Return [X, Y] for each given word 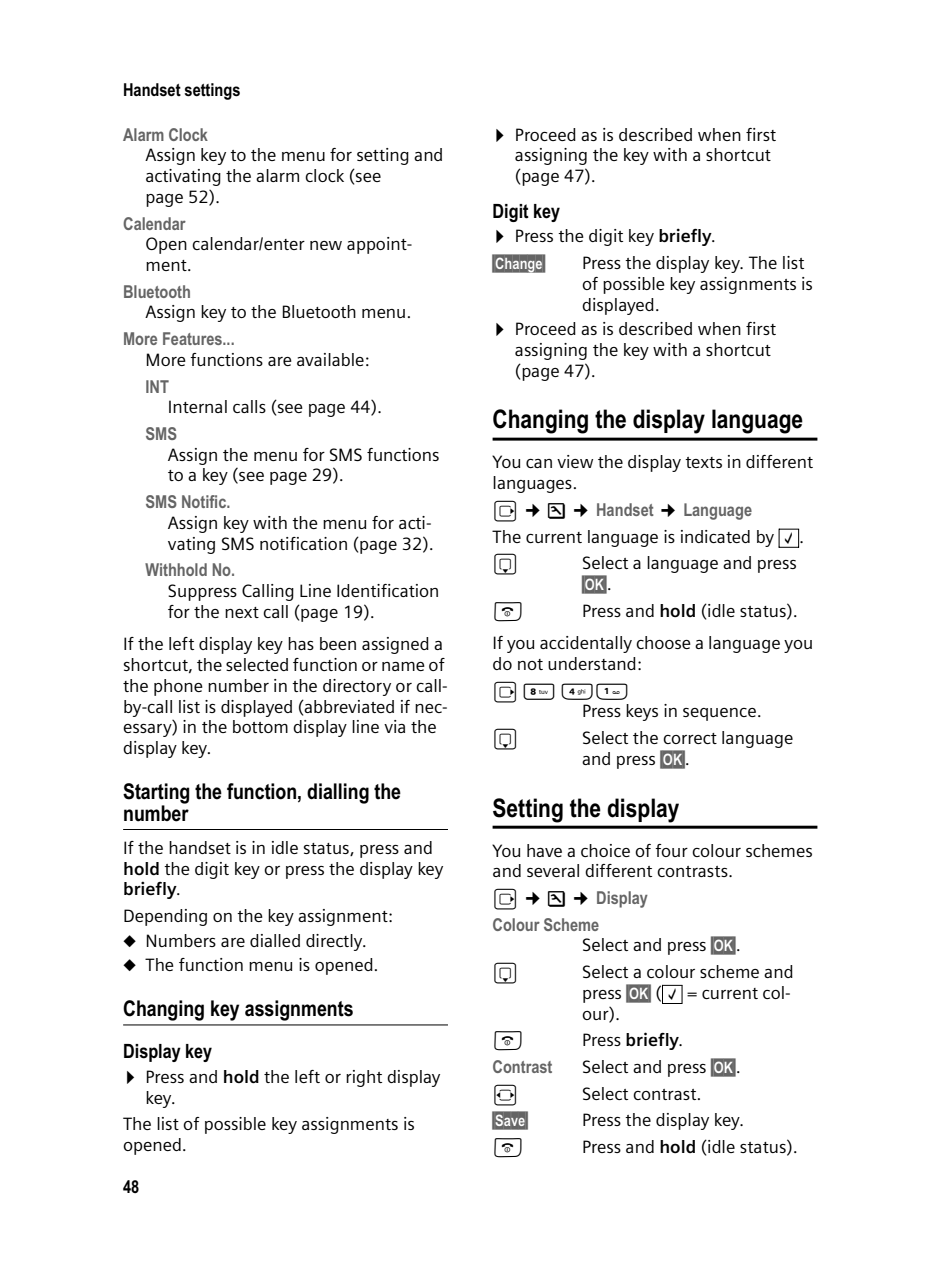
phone [178, 687]
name [403, 666]
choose [663, 642]
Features [193, 338]
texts [703, 462]
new [326, 245]
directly [335, 942]
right [364, 1078]
